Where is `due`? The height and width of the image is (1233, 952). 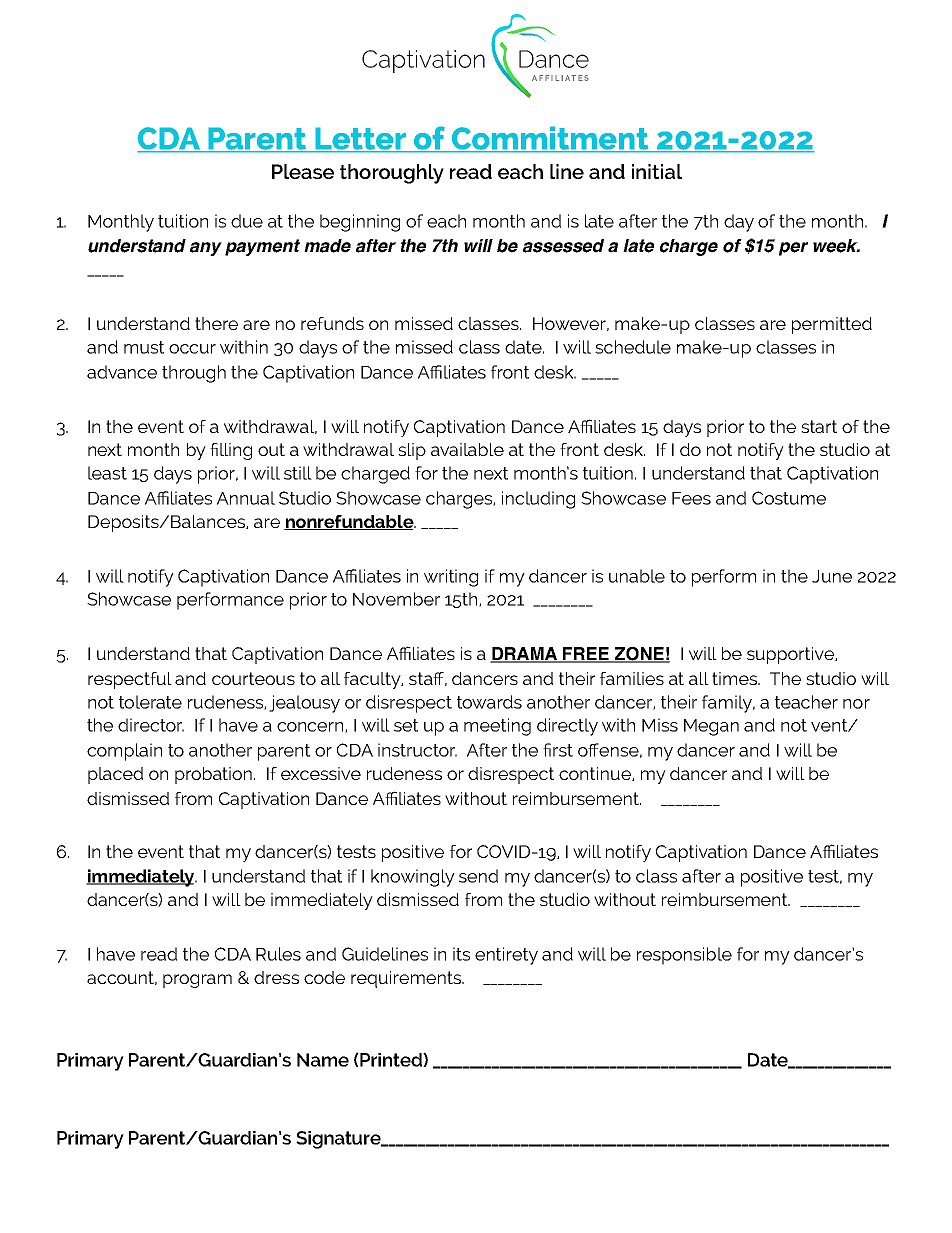 due is located at coordinates (247, 221).
